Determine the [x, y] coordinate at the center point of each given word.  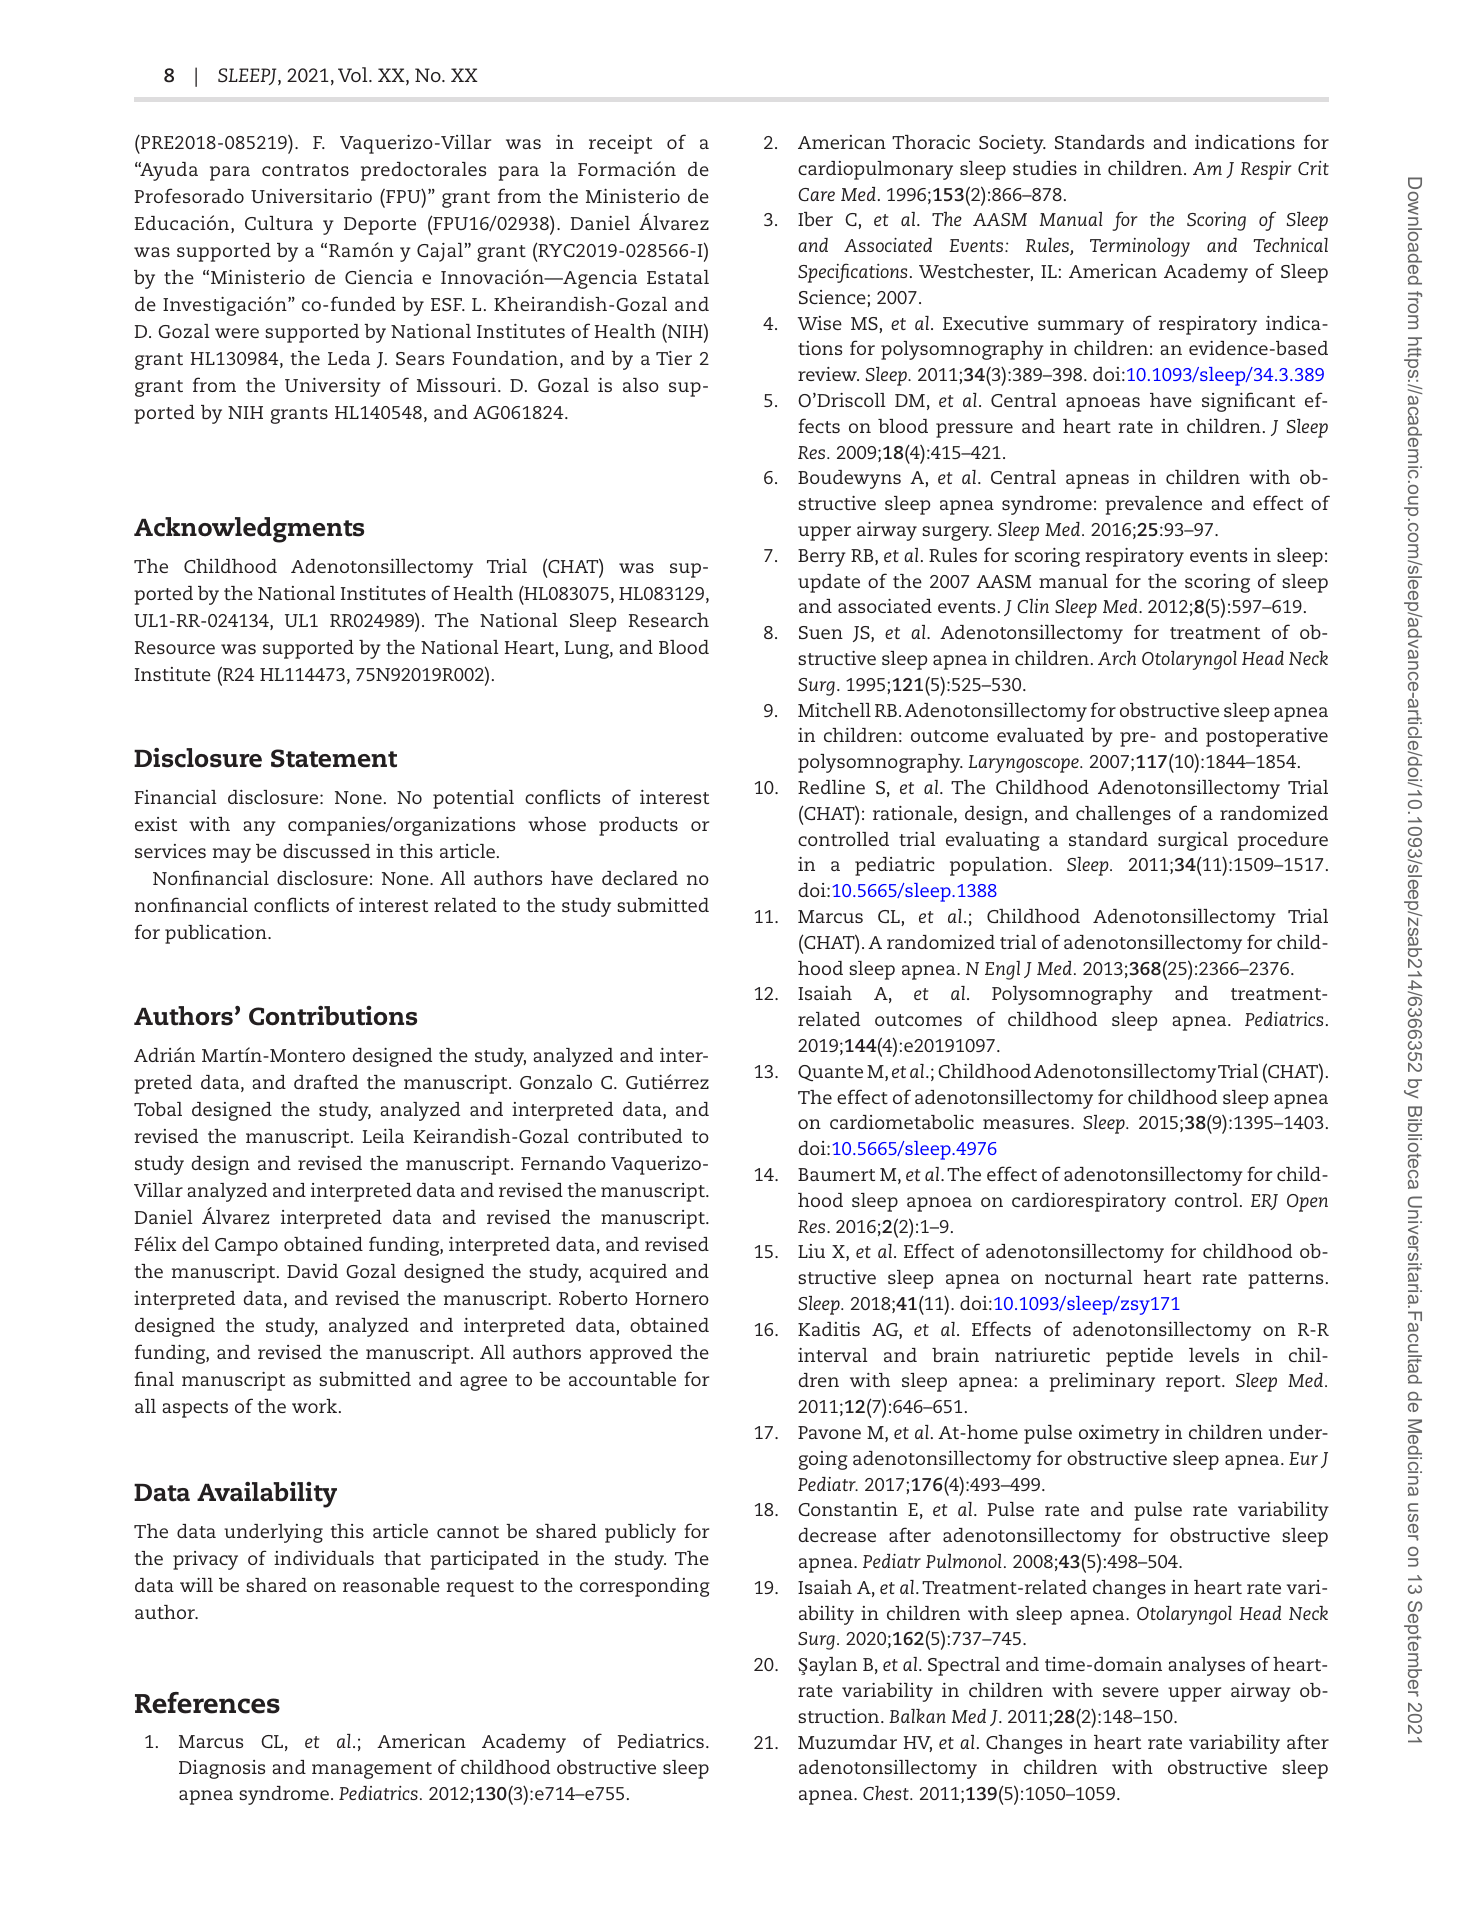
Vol [354, 74]
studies [1045, 168]
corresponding [645, 1587]
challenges [1123, 815]
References [207, 1703]
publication [217, 934]
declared [640, 878]
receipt [620, 144]
